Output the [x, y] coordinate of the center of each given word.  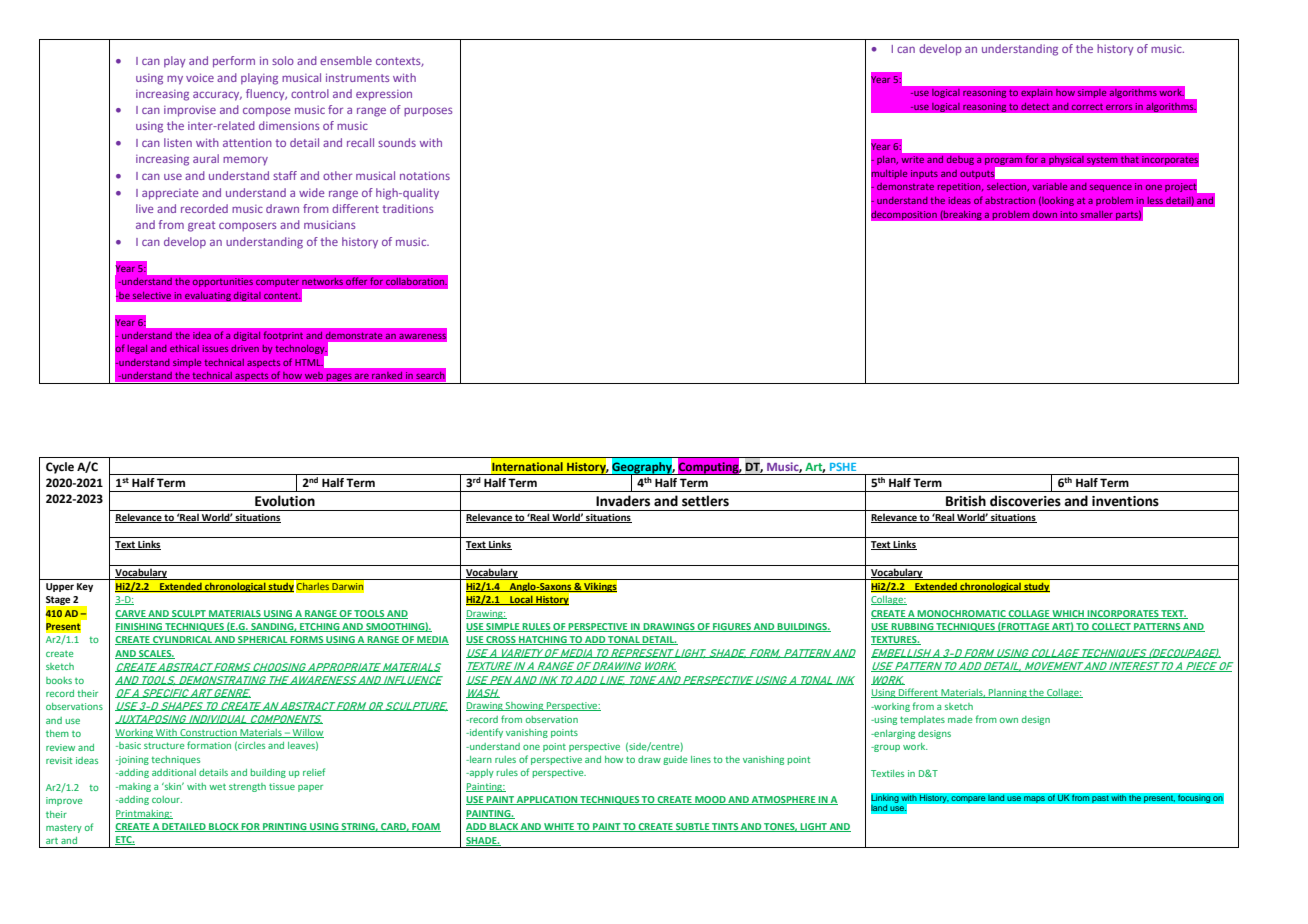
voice [200, 77]
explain [1037, 93]
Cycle [60, 468]
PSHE [843, 466]
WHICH [1069, 614]
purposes [428, 112]
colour [167, 799]
